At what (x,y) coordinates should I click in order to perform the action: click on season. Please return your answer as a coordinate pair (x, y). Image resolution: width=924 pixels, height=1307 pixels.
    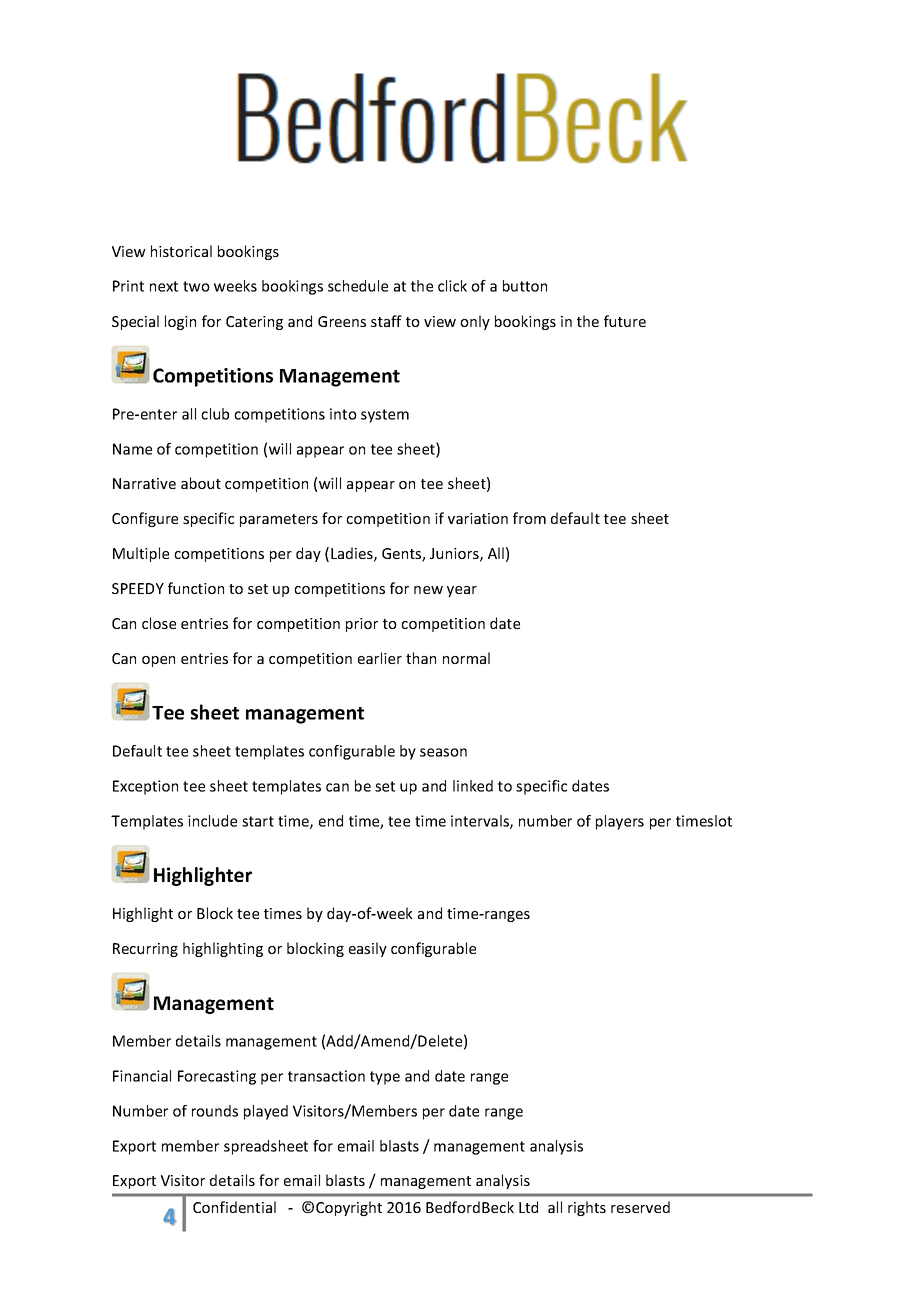
    Looking at the image, I should click on (443, 752).
